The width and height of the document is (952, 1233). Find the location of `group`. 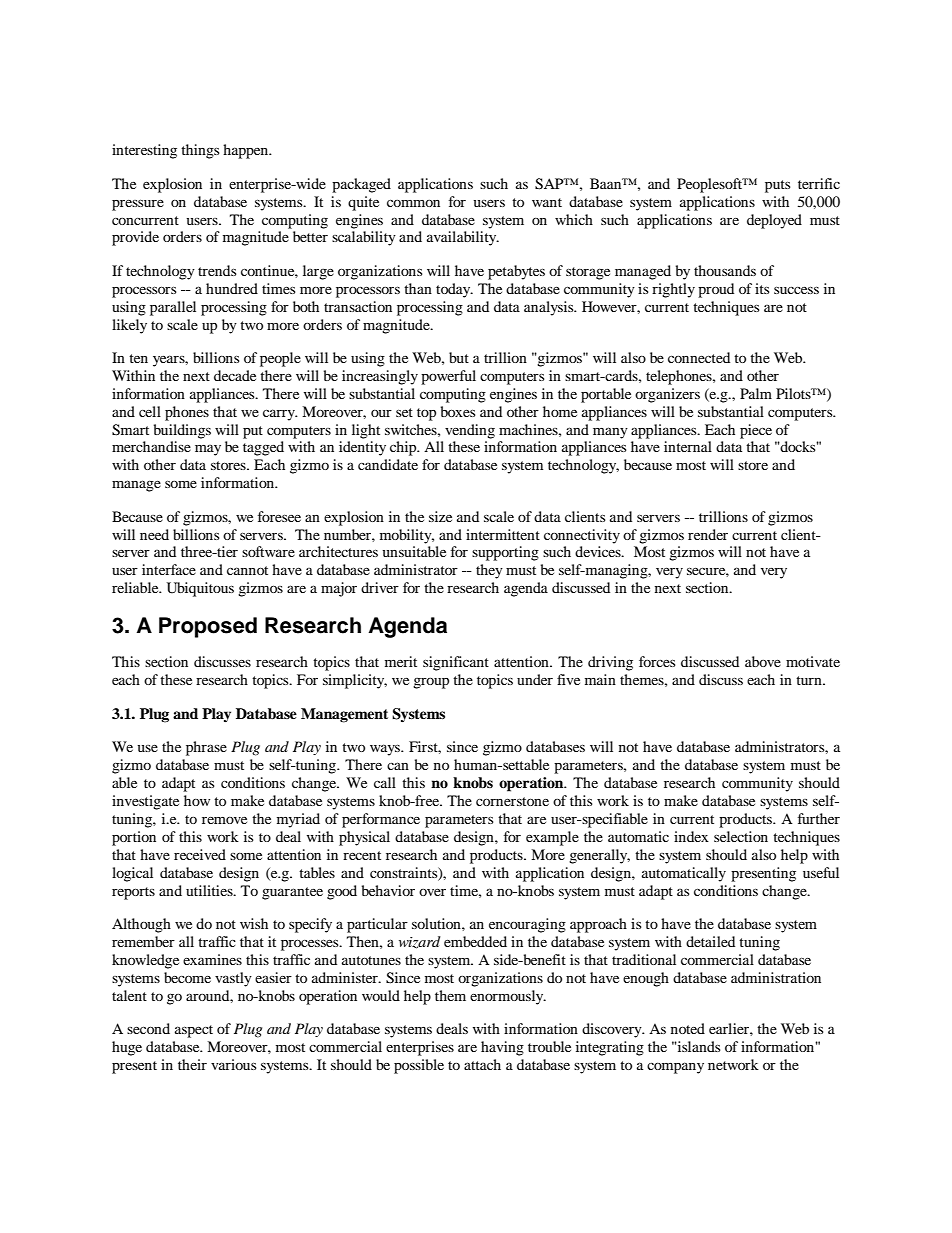

group is located at coordinates (431, 683).
